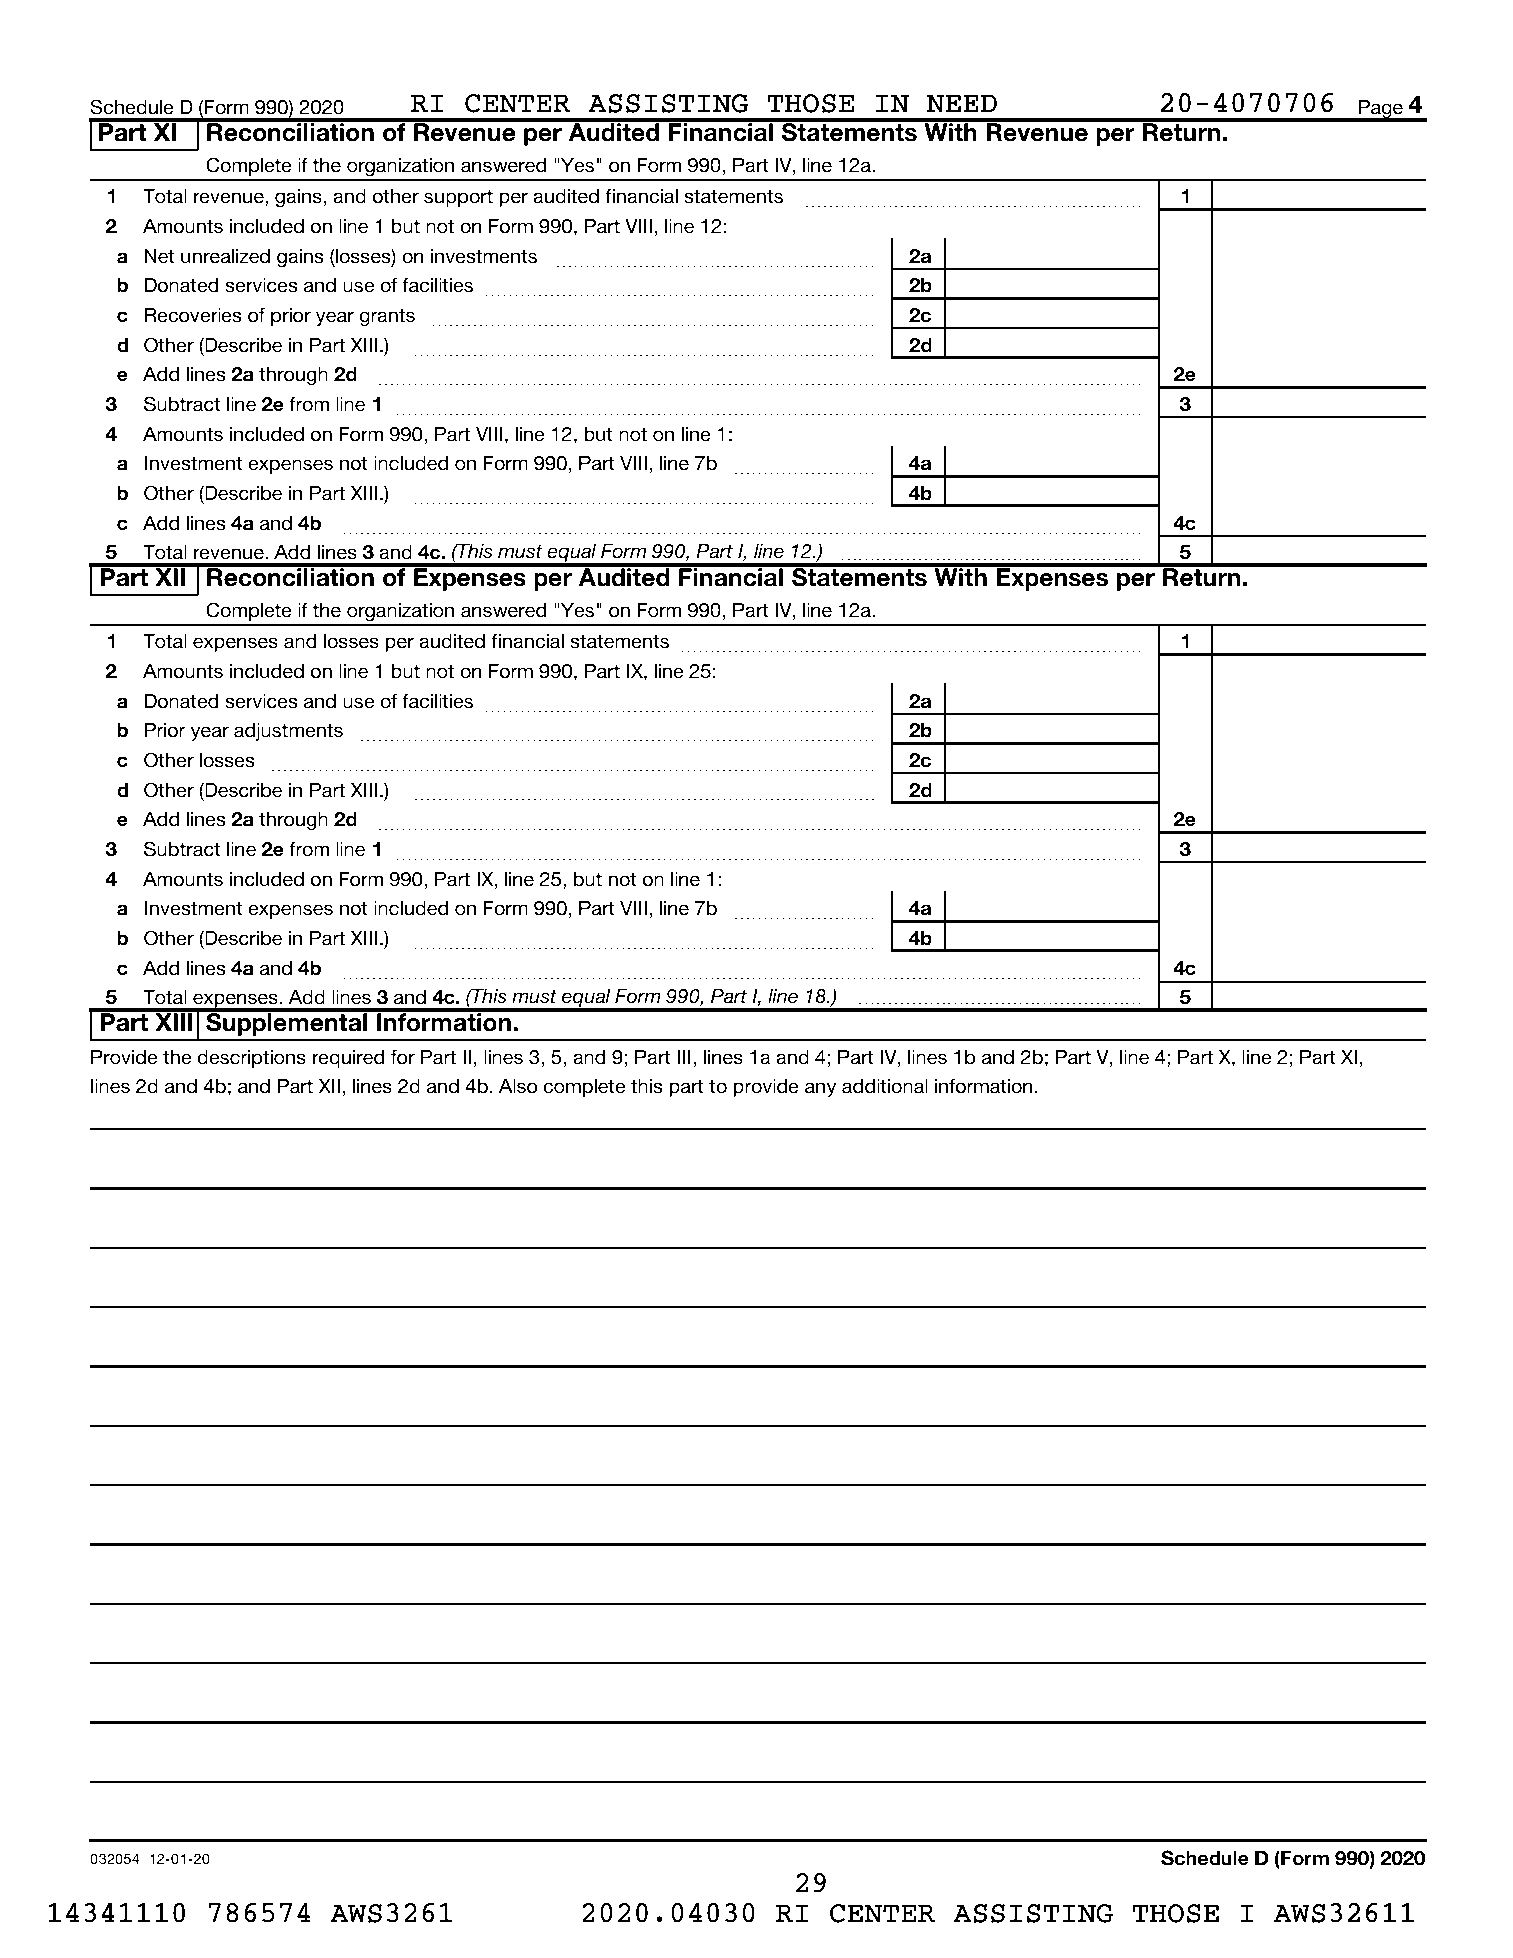  I want to click on unrealized, so click(225, 256).
